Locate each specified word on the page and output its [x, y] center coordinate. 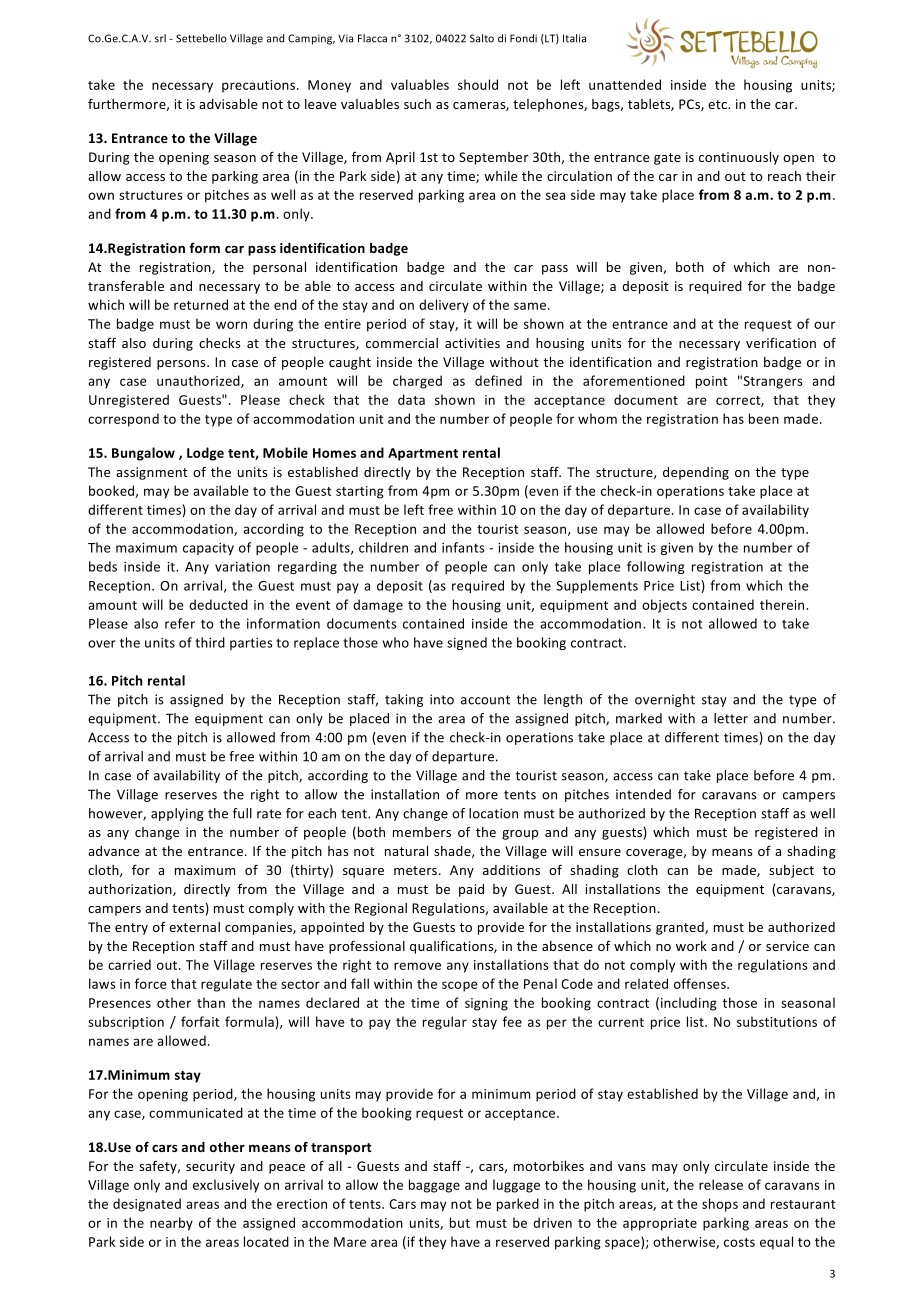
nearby [171, 1224]
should [478, 84]
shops [720, 1205]
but [460, 1222]
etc [719, 104]
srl [160, 38]
